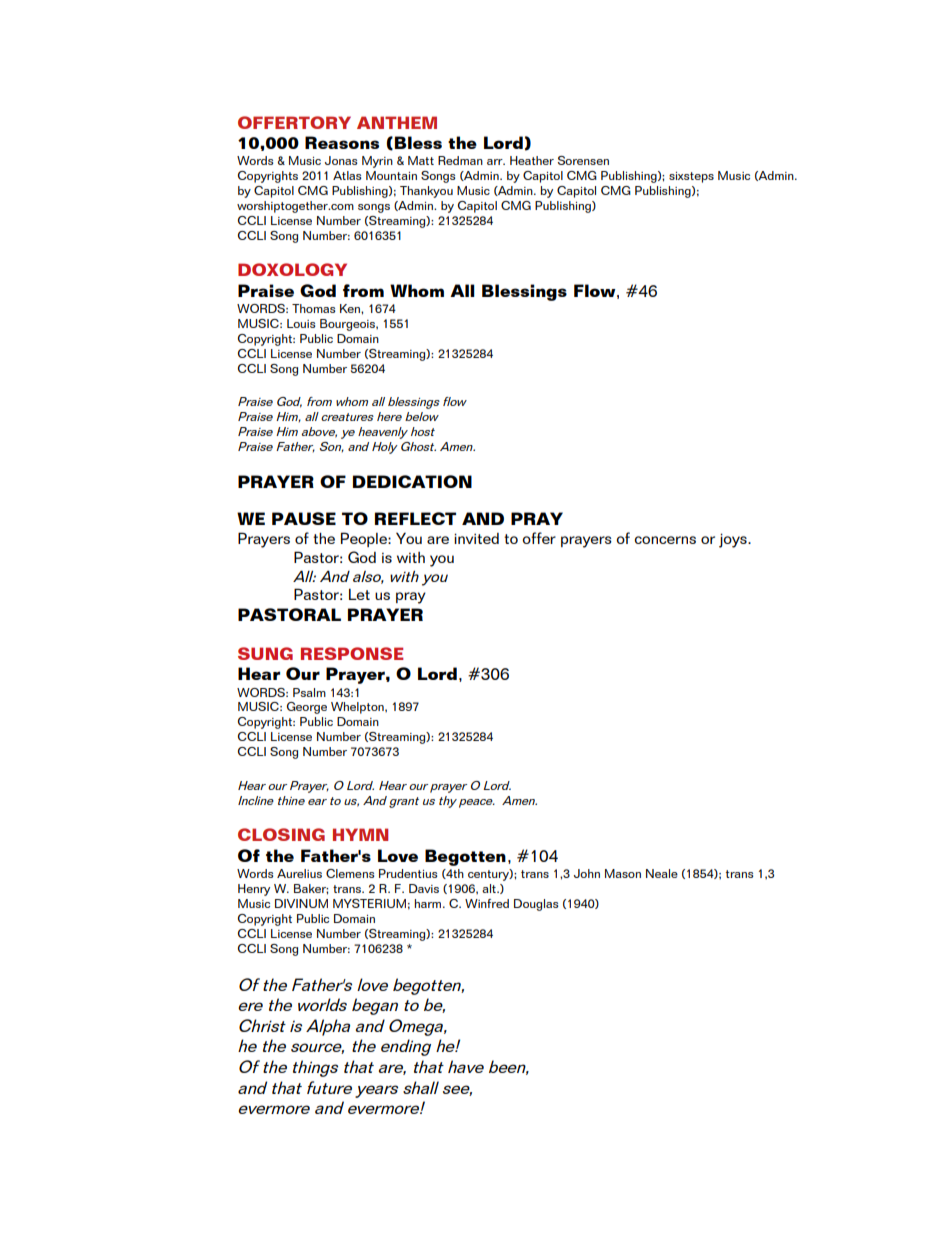  Describe the element at coordinates (301, 323) in the page. I see `Louis` at that location.
